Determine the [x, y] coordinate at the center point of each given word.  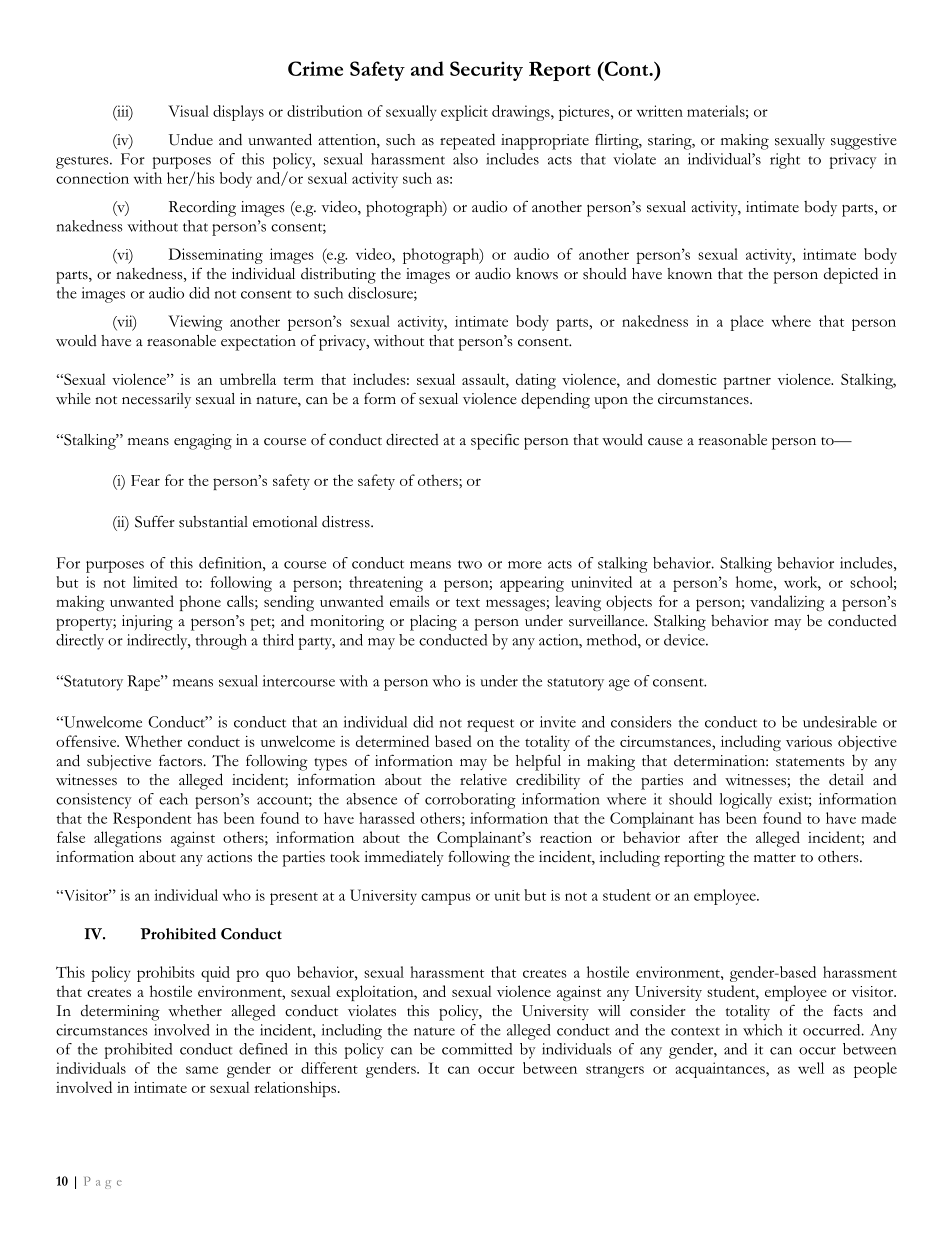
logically [746, 801]
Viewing [195, 323]
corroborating [470, 801]
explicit [464, 113]
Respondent [152, 820]
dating [536, 381]
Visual [188, 111]
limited [155, 582]
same [202, 1070]
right [785, 161]
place [747, 323]
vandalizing [787, 603]
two [470, 564]
